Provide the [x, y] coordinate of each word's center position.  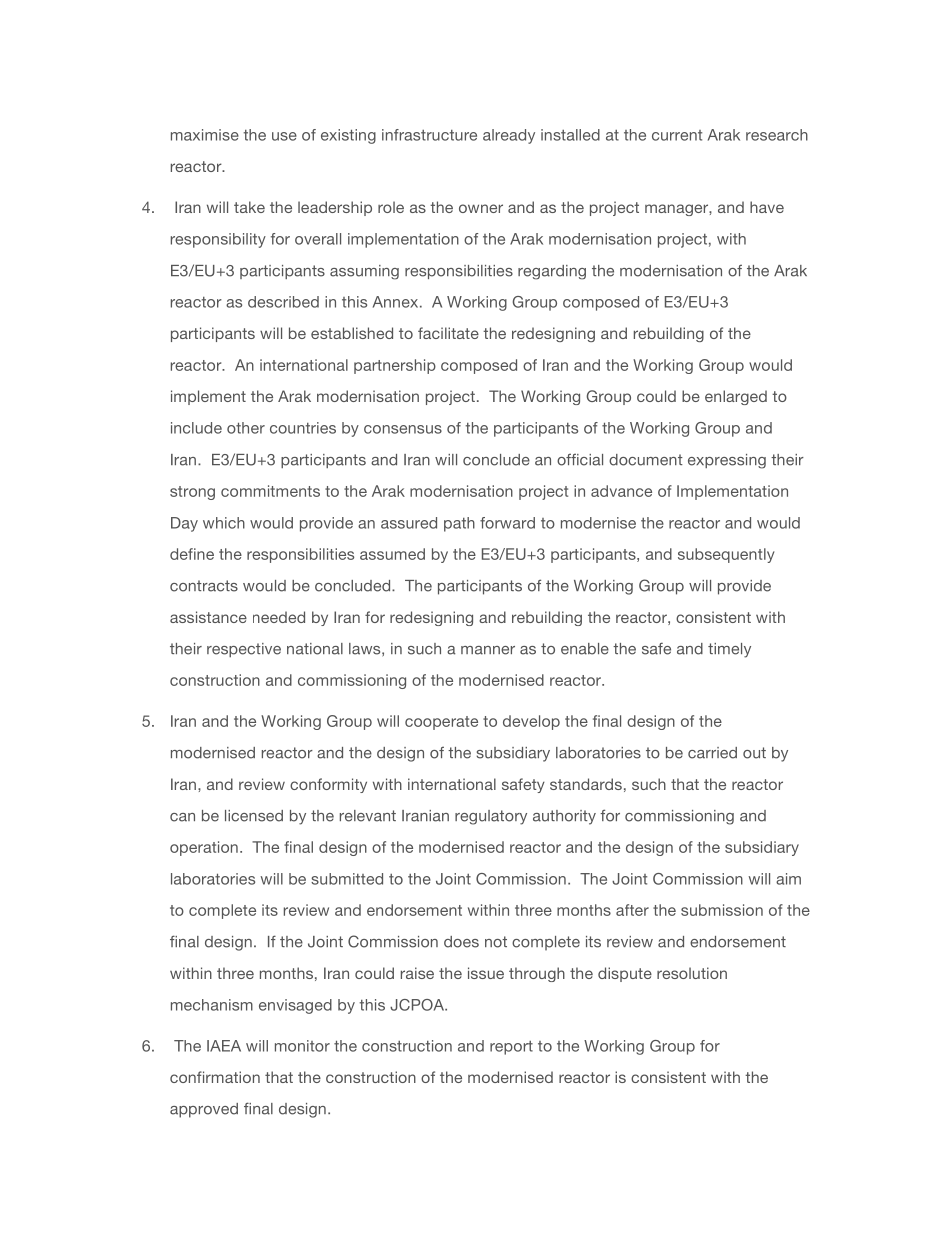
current [677, 135]
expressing [727, 461]
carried [712, 753]
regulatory [491, 817]
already [509, 136]
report [511, 1048]
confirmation [215, 1077]
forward [507, 523]
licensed [254, 816]
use [284, 136]
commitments [270, 491]
